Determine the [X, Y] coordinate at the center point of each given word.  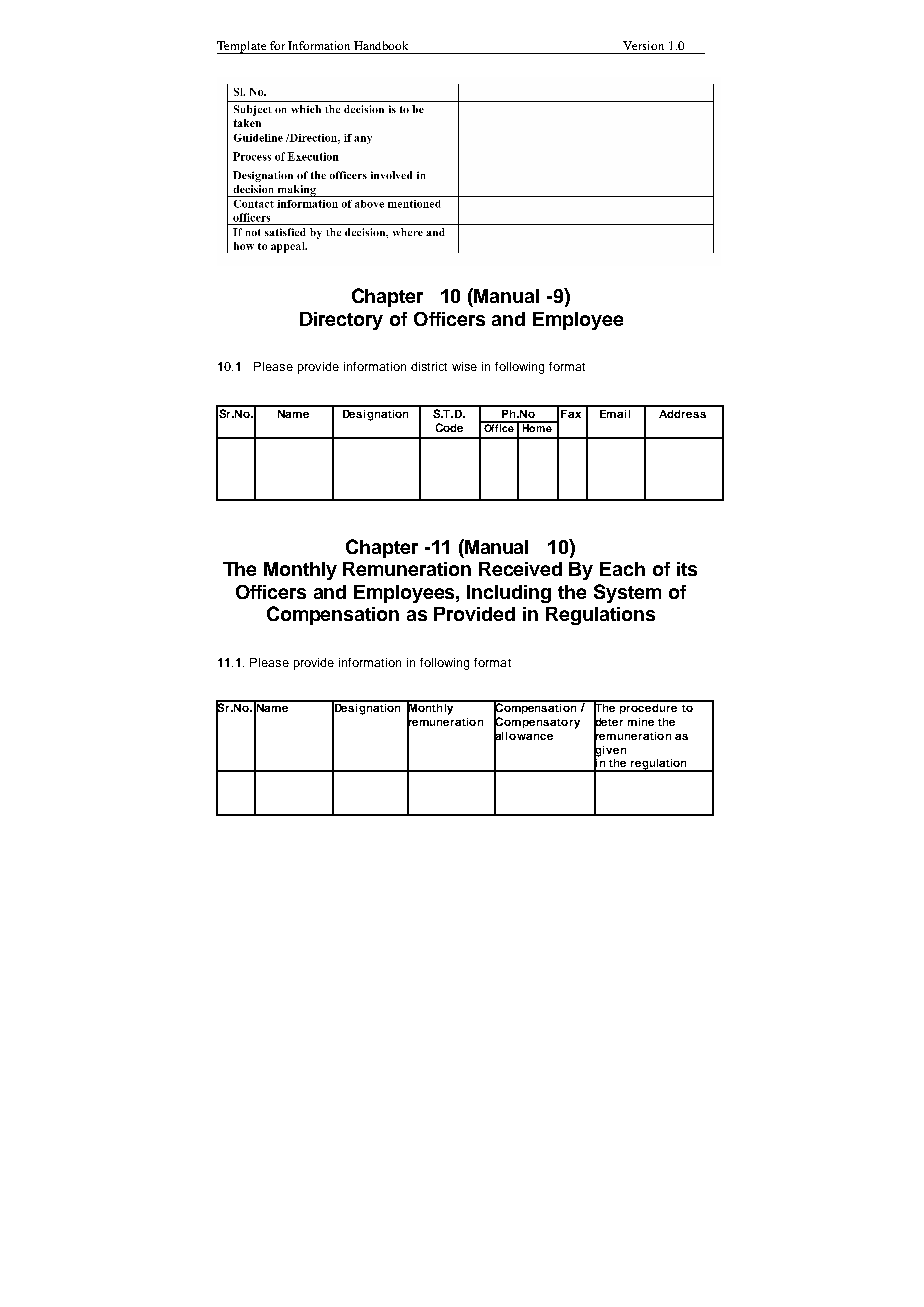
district [429, 366]
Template [243, 47]
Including [509, 594]
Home [537, 427]
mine [641, 722]
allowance [523, 736]
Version [643, 45]
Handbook [381, 45]
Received [520, 569]
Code [449, 427]
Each [622, 569]
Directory [341, 321]
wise [464, 366]
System [627, 593]
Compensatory [537, 723]
